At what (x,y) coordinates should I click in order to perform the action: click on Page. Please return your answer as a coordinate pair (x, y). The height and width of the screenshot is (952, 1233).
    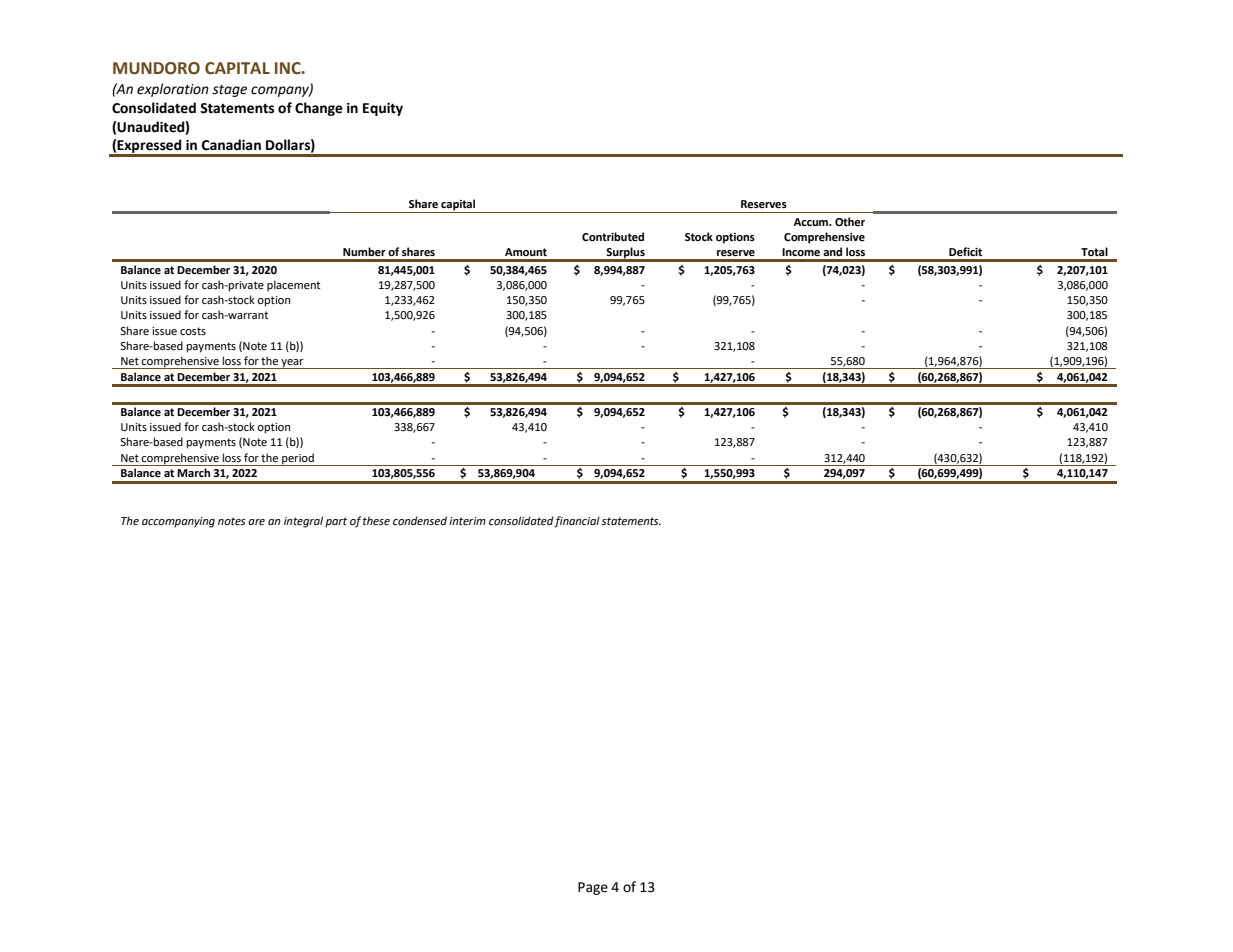
    Looking at the image, I should click on (593, 888).
